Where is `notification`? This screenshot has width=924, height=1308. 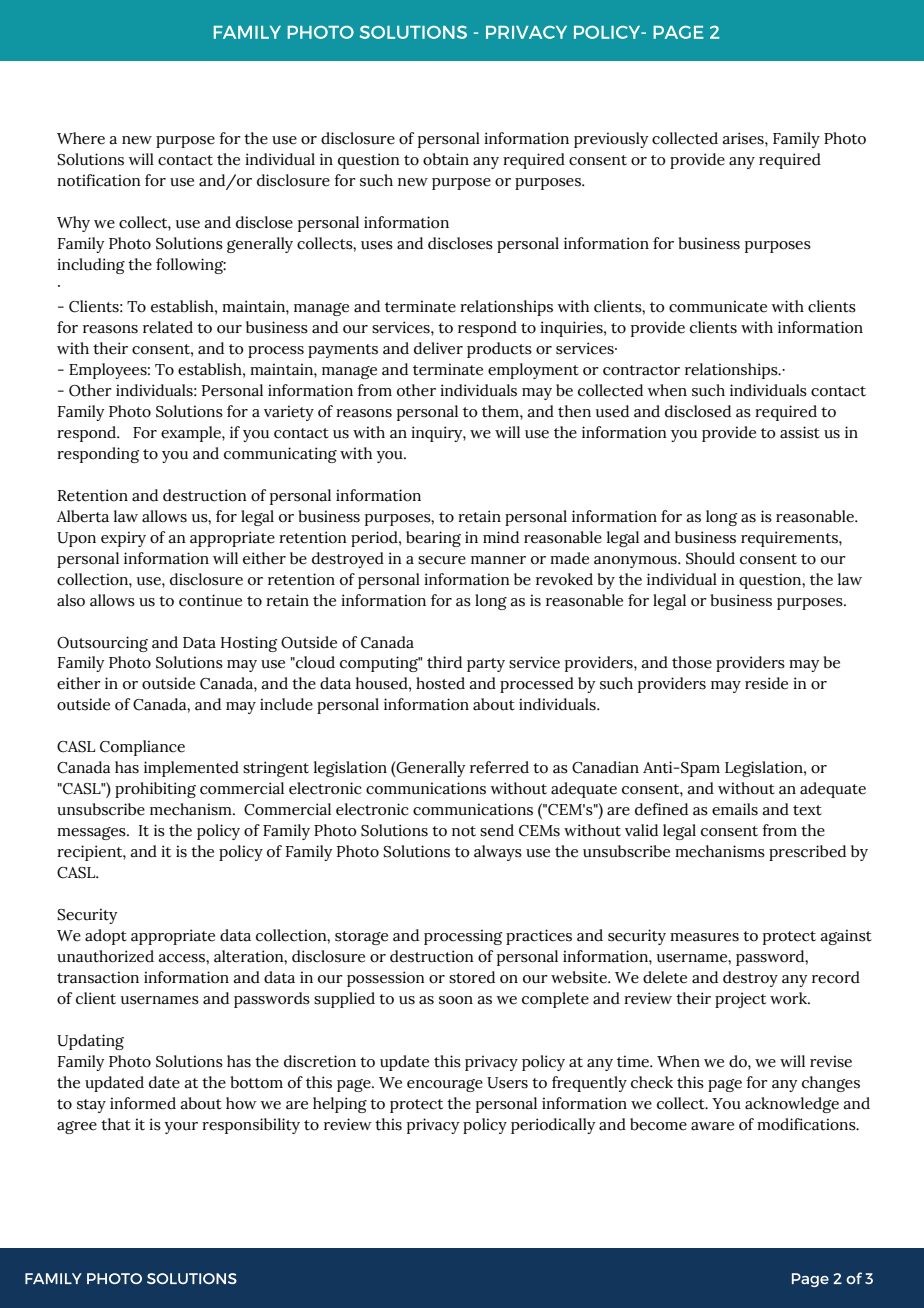 notification is located at coordinates (99, 180).
